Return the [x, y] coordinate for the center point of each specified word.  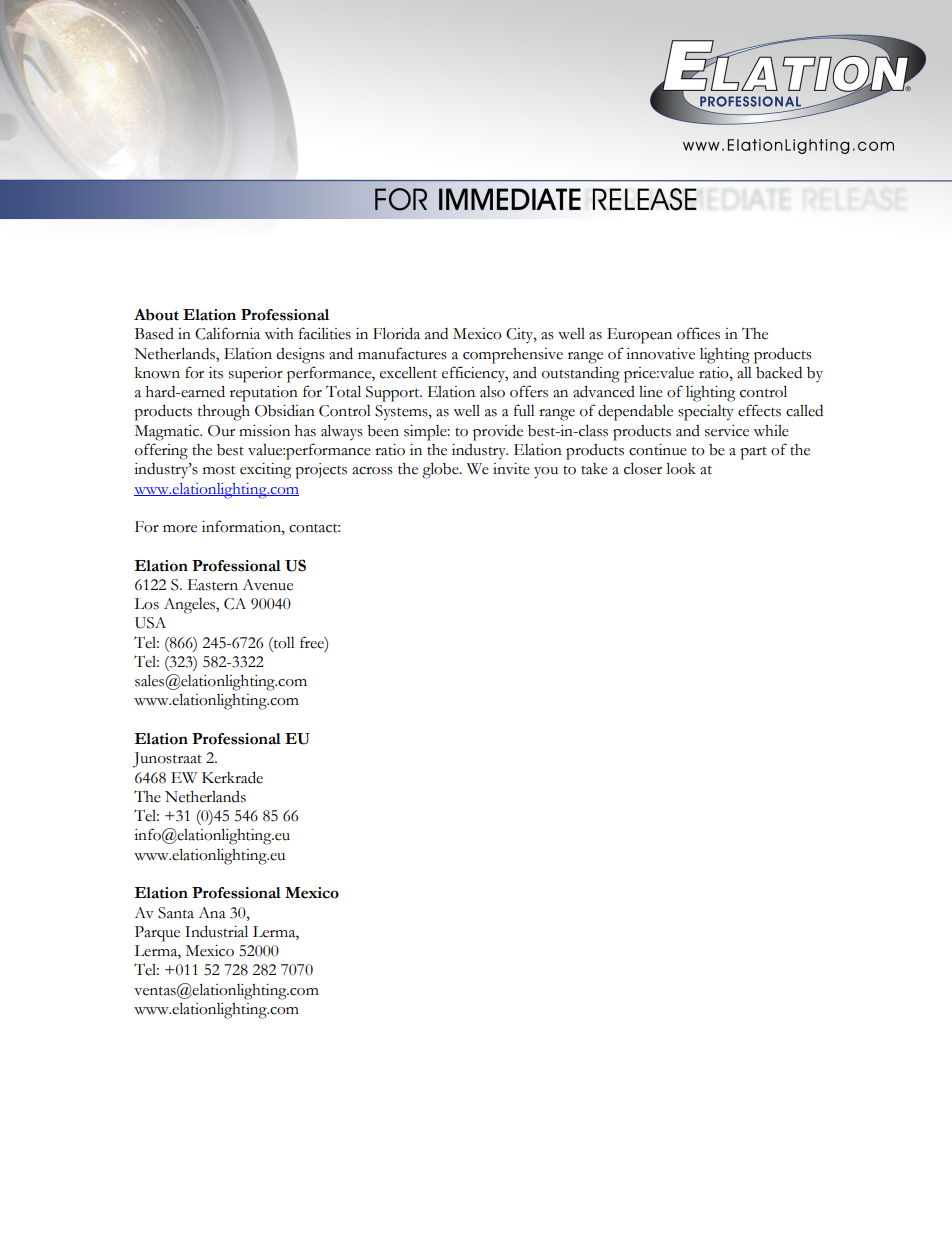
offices [698, 333]
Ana [212, 913]
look [681, 468]
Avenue [267, 585]
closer [643, 468]
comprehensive [513, 356]
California [227, 333]
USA [150, 623]
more [180, 529]
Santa [176, 913]
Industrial [216, 931]
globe [441, 470]
